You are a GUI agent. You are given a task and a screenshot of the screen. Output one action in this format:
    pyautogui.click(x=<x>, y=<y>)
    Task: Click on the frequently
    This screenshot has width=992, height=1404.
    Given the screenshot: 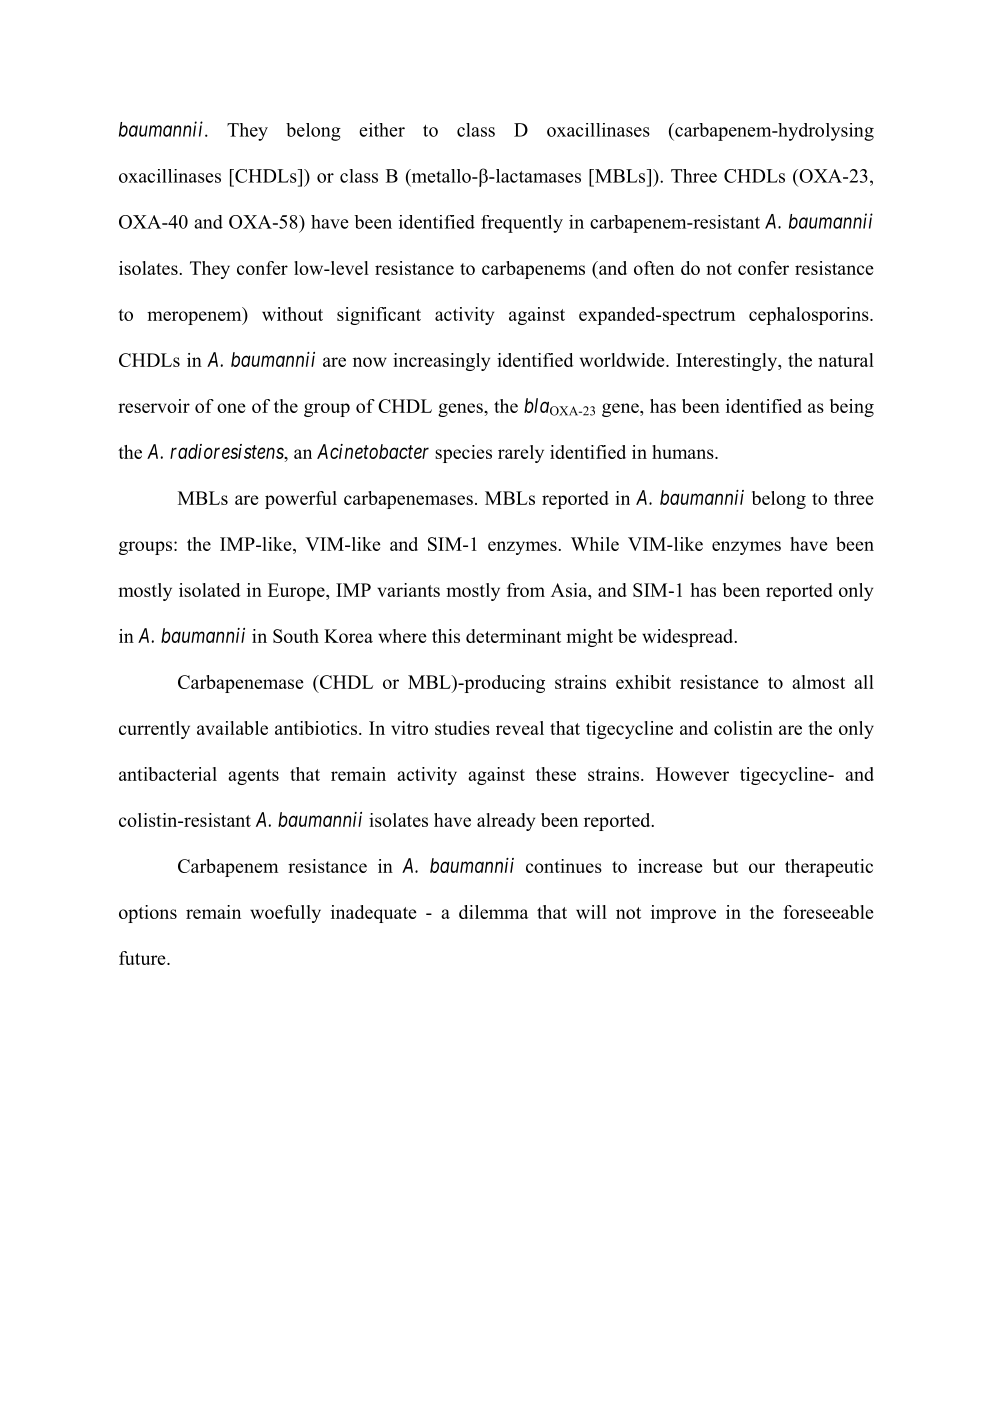 What is the action you would take?
    pyautogui.click(x=522, y=224)
